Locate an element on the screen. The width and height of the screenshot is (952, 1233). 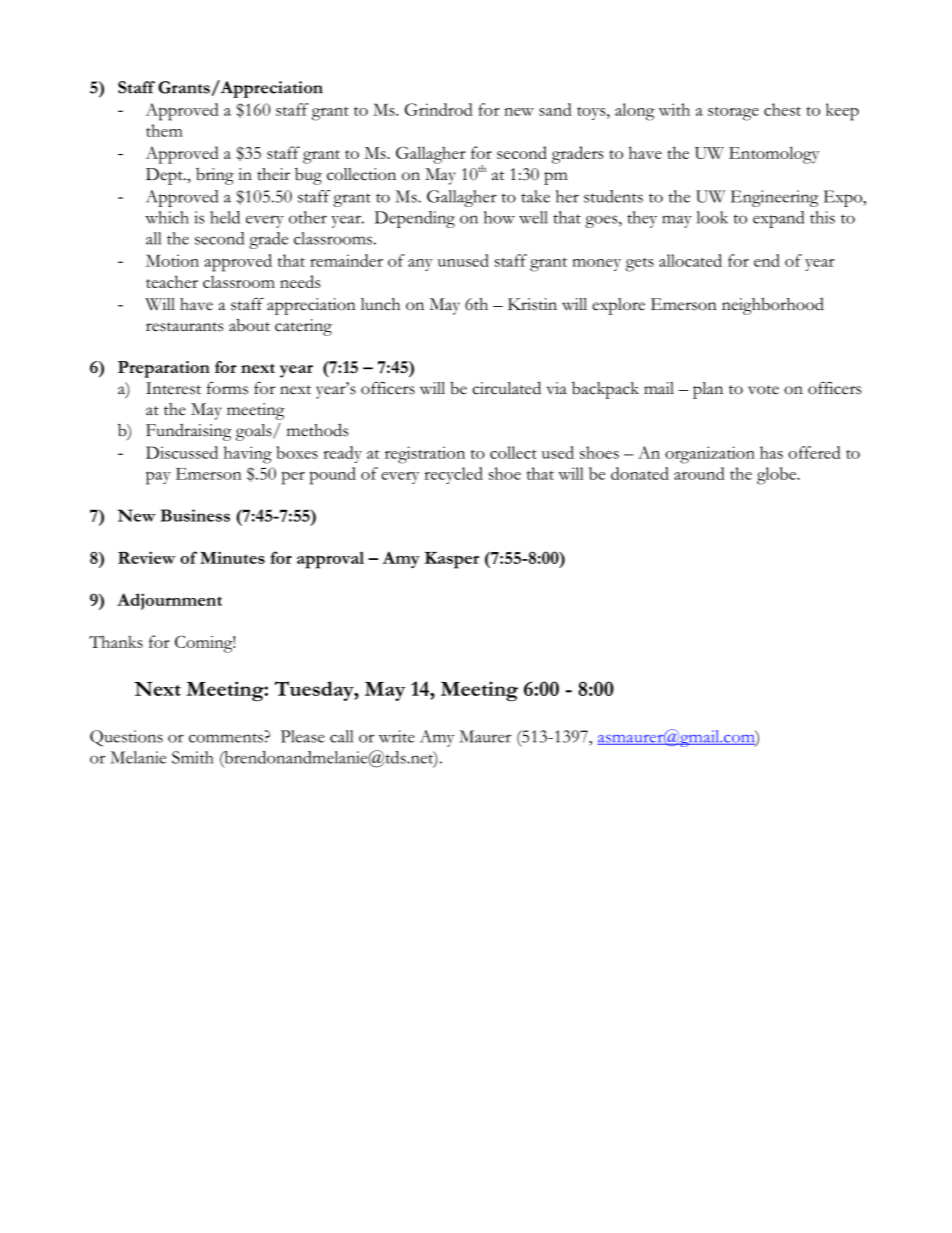
call is located at coordinates (341, 736).
